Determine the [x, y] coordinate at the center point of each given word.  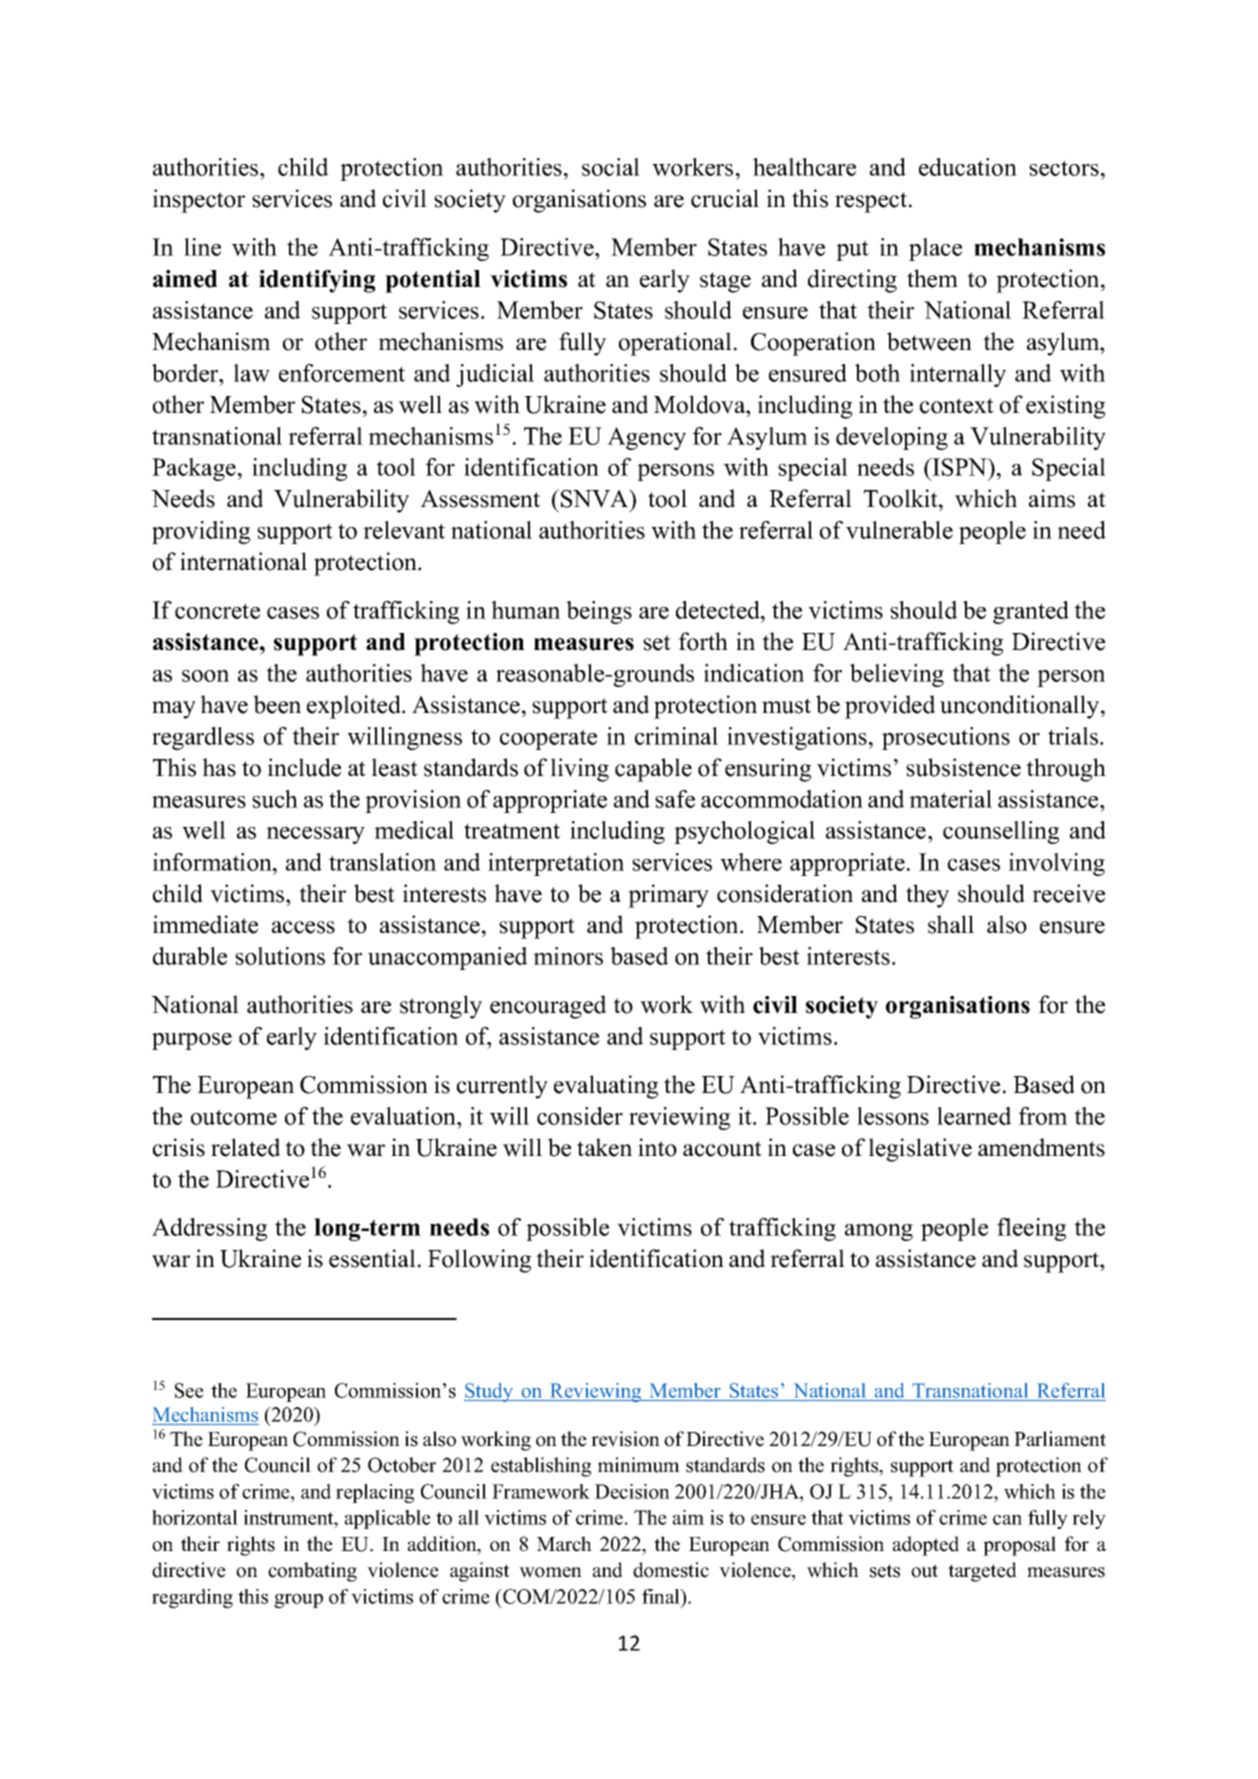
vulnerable [899, 530]
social [611, 167]
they [927, 896]
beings [599, 612]
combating [312, 1572]
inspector [199, 201]
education [968, 167]
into [657, 1147]
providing [201, 532]
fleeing [1031, 1229]
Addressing [209, 1229]
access [303, 927]
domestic [671, 1570]
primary [668, 896]
